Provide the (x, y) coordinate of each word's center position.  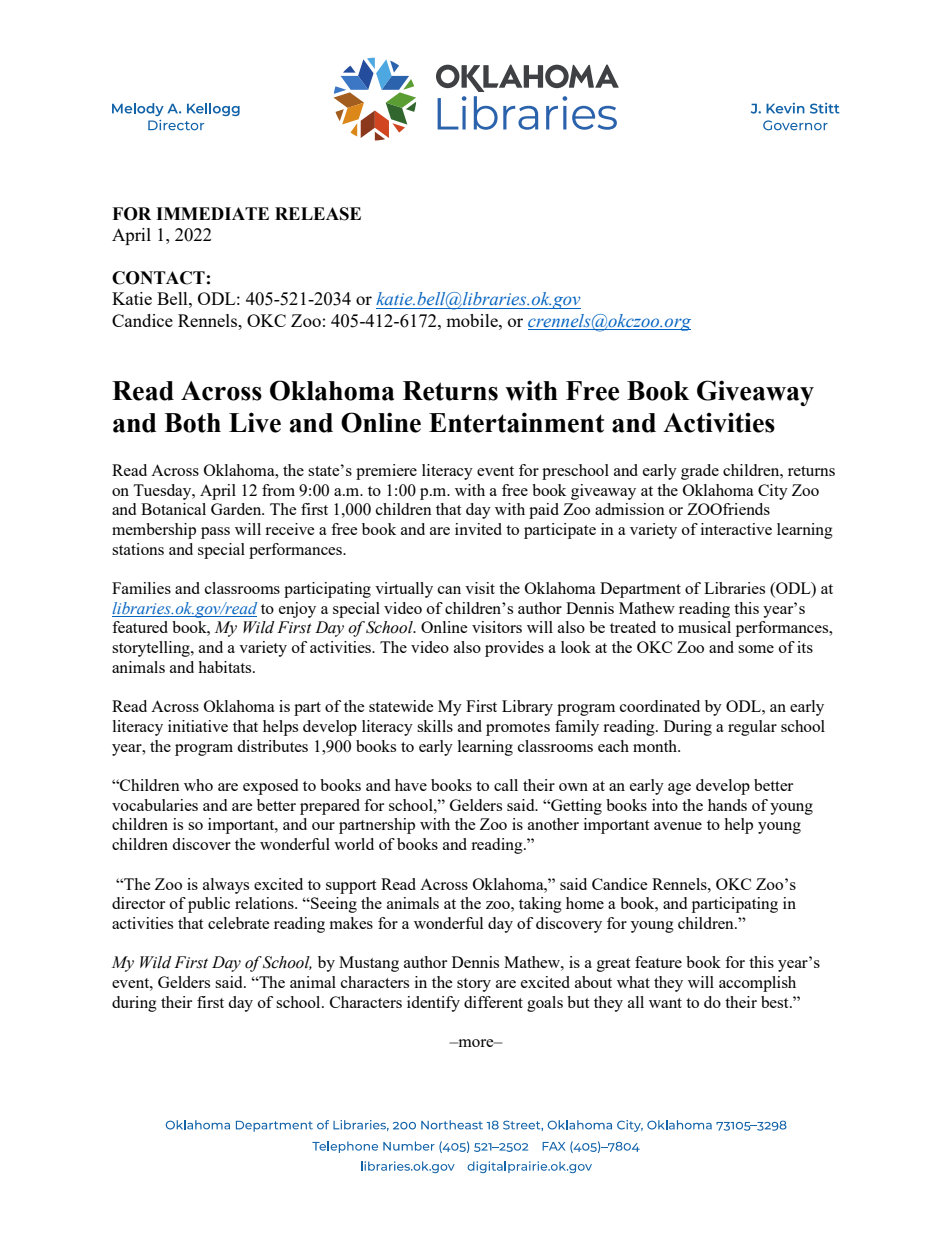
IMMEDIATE (212, 213)
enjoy (297, 610)
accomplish (757, 984)
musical (704, 627)
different (493, 1002)
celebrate (239, 923)
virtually (404, 590)
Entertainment (516, 422)
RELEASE (318, 214)
